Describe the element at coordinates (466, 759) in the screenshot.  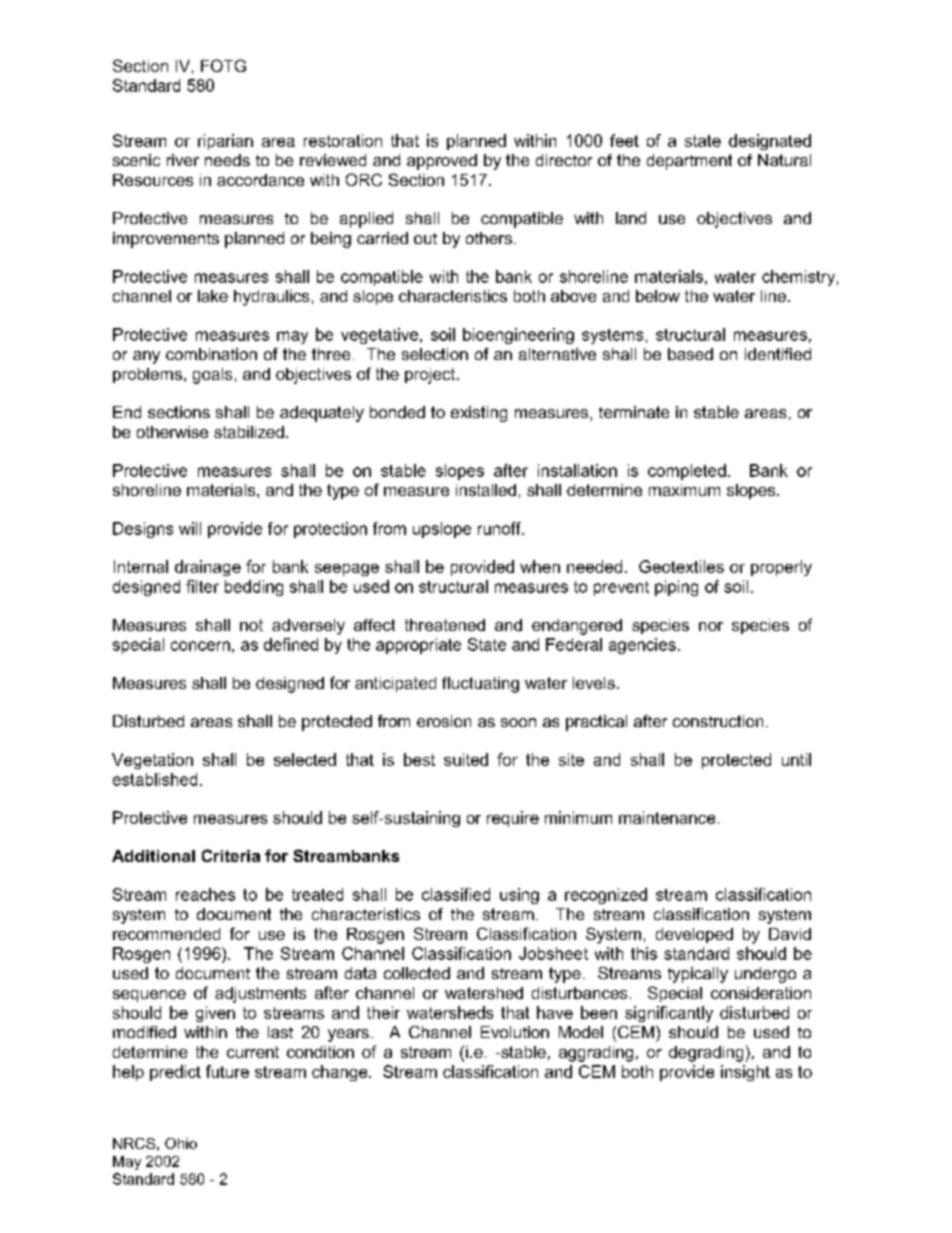
I see `suited` at that location.
